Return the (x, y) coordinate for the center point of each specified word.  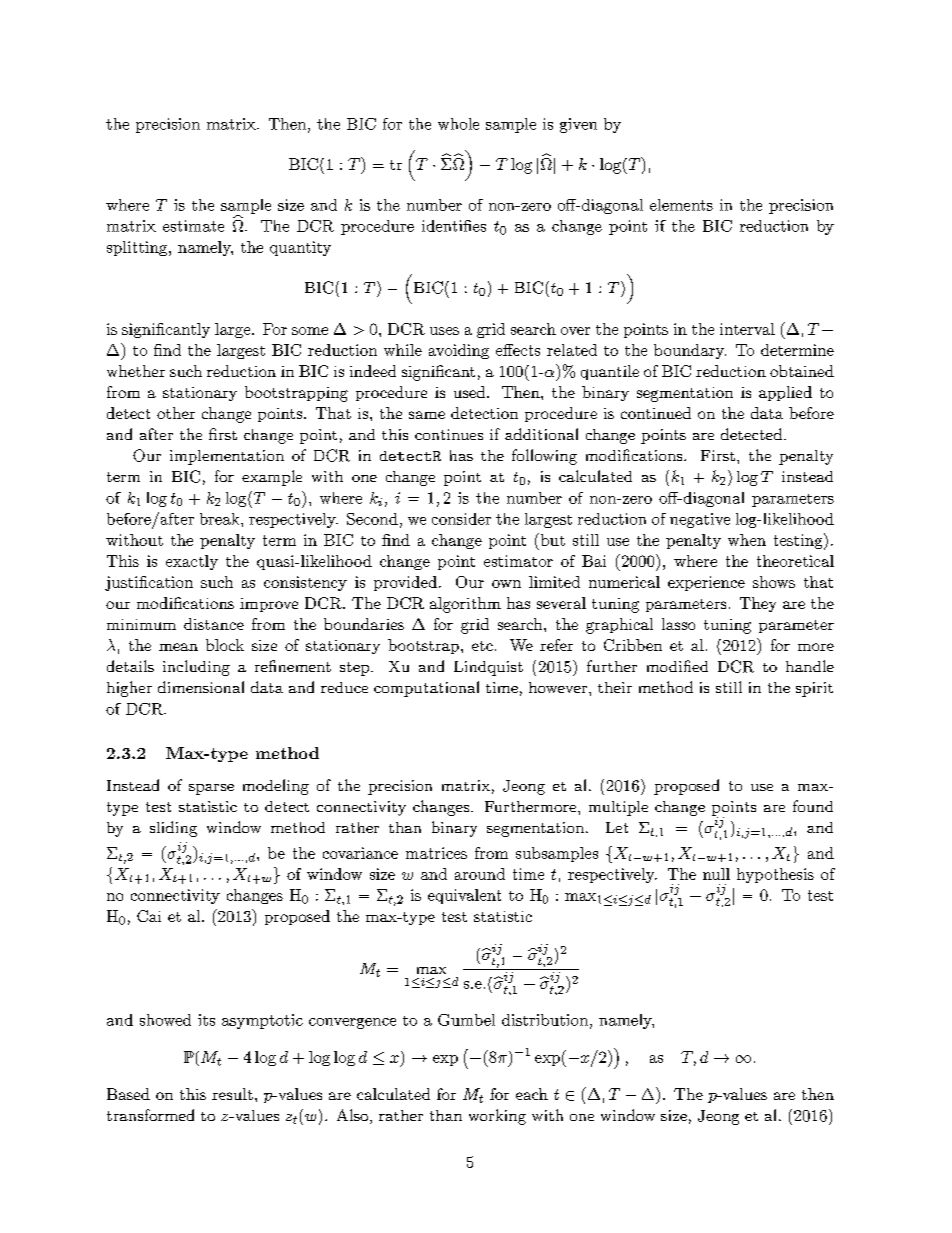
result (232, 1094)
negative (700, 520)
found (813, 806)
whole (458, 124)
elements (681, 205)
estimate (193, 226)
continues (449, 434)
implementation (227, 457)
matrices (436, 853)
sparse (211, 789)
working (497, 1117)
